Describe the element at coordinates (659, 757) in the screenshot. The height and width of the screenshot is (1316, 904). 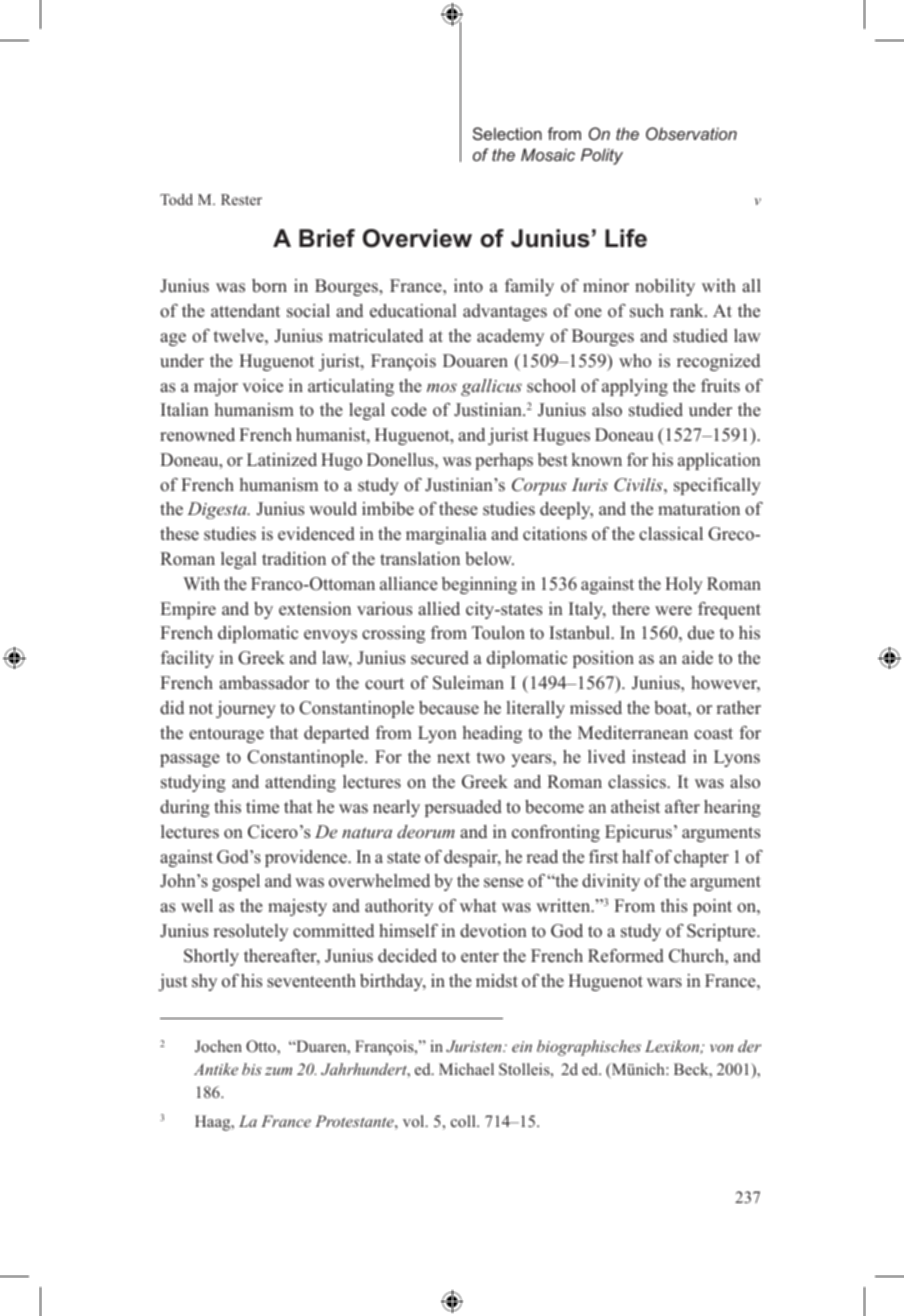
I see `instead` at that location.
